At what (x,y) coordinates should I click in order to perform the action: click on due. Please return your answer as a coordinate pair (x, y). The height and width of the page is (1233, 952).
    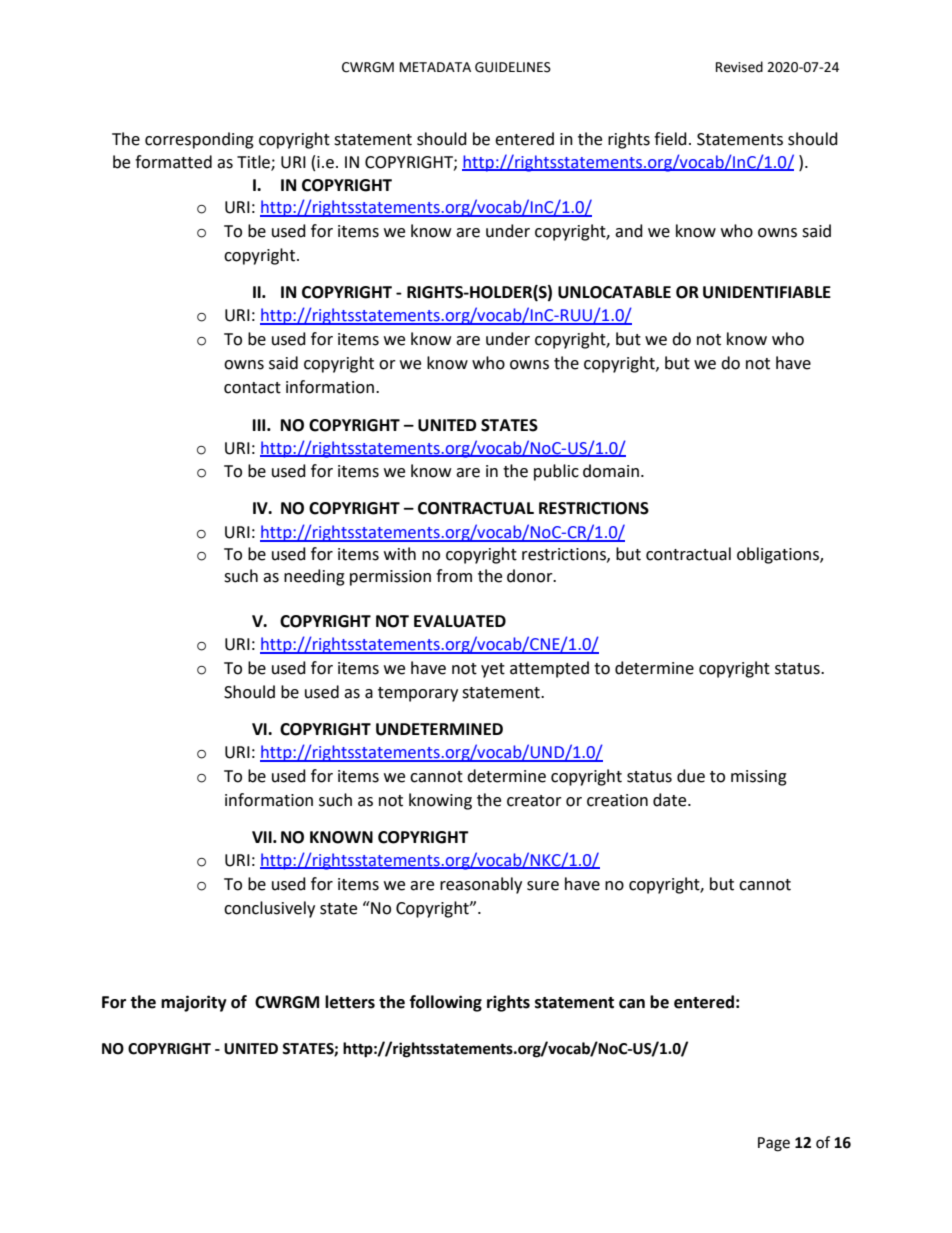
    Looking at the image, I should click on (691, 776).
